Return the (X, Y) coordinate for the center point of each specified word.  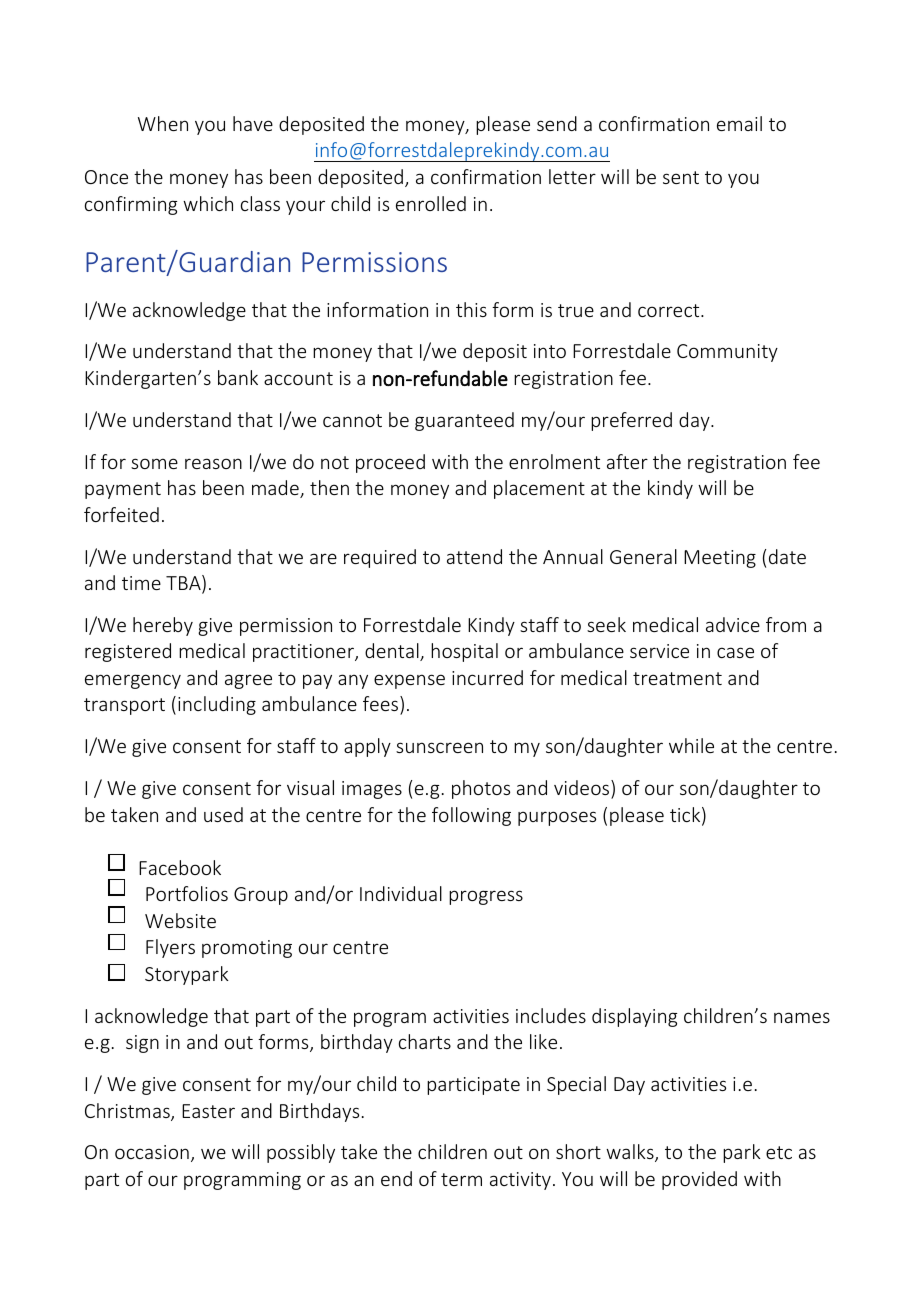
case (735, 652)
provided (699, 1180)
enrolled (431, 203)
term (461, 1179)
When (163, 123)
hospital (464, 652)
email (739, 123)
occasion (152, 1152)
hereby (163, 626)
